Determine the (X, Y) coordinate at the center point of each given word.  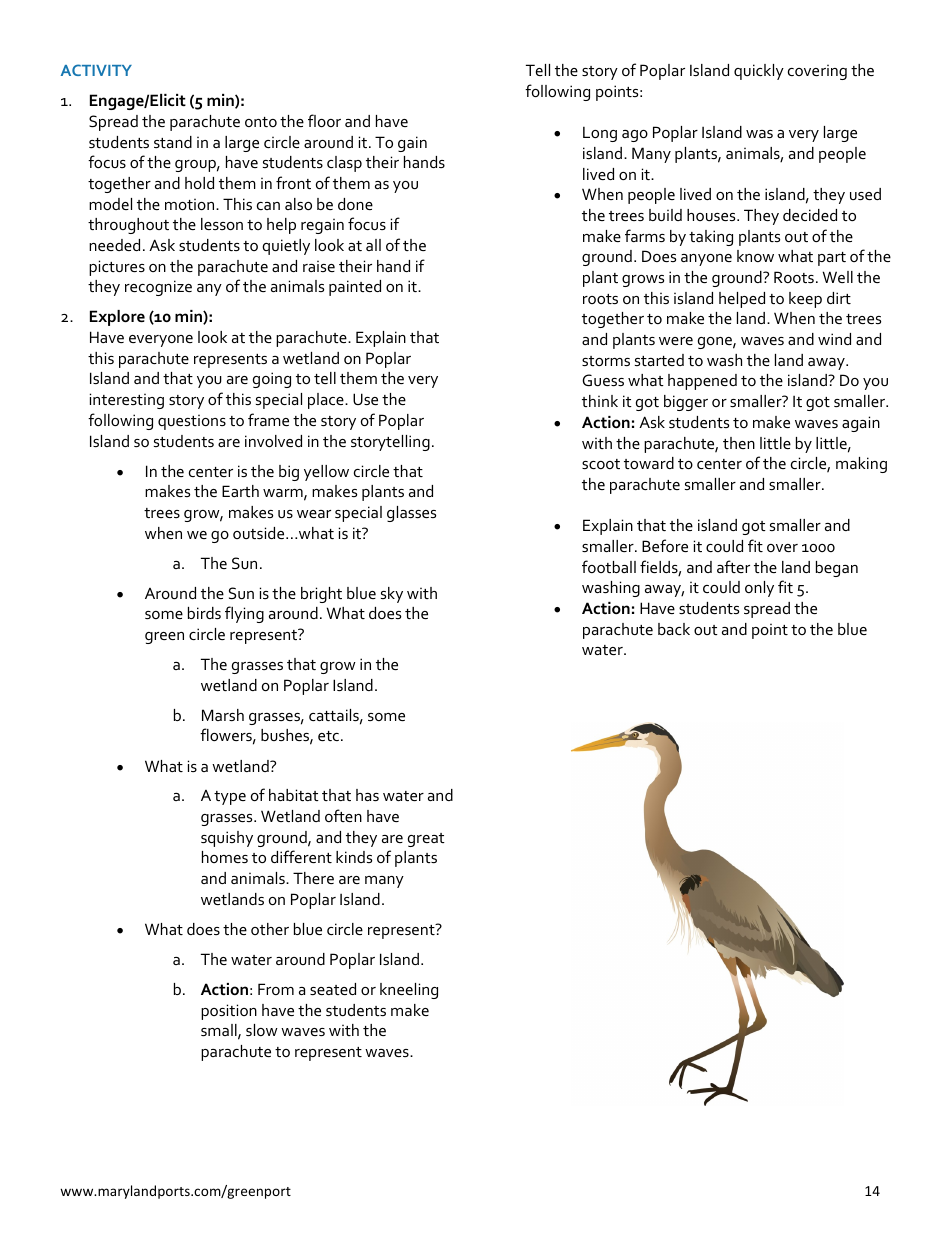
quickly (759, 72)
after (733, 566)
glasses (411, 514)
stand (173, 142)
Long (600, 134)
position (229, 1012)
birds (204, 613)
